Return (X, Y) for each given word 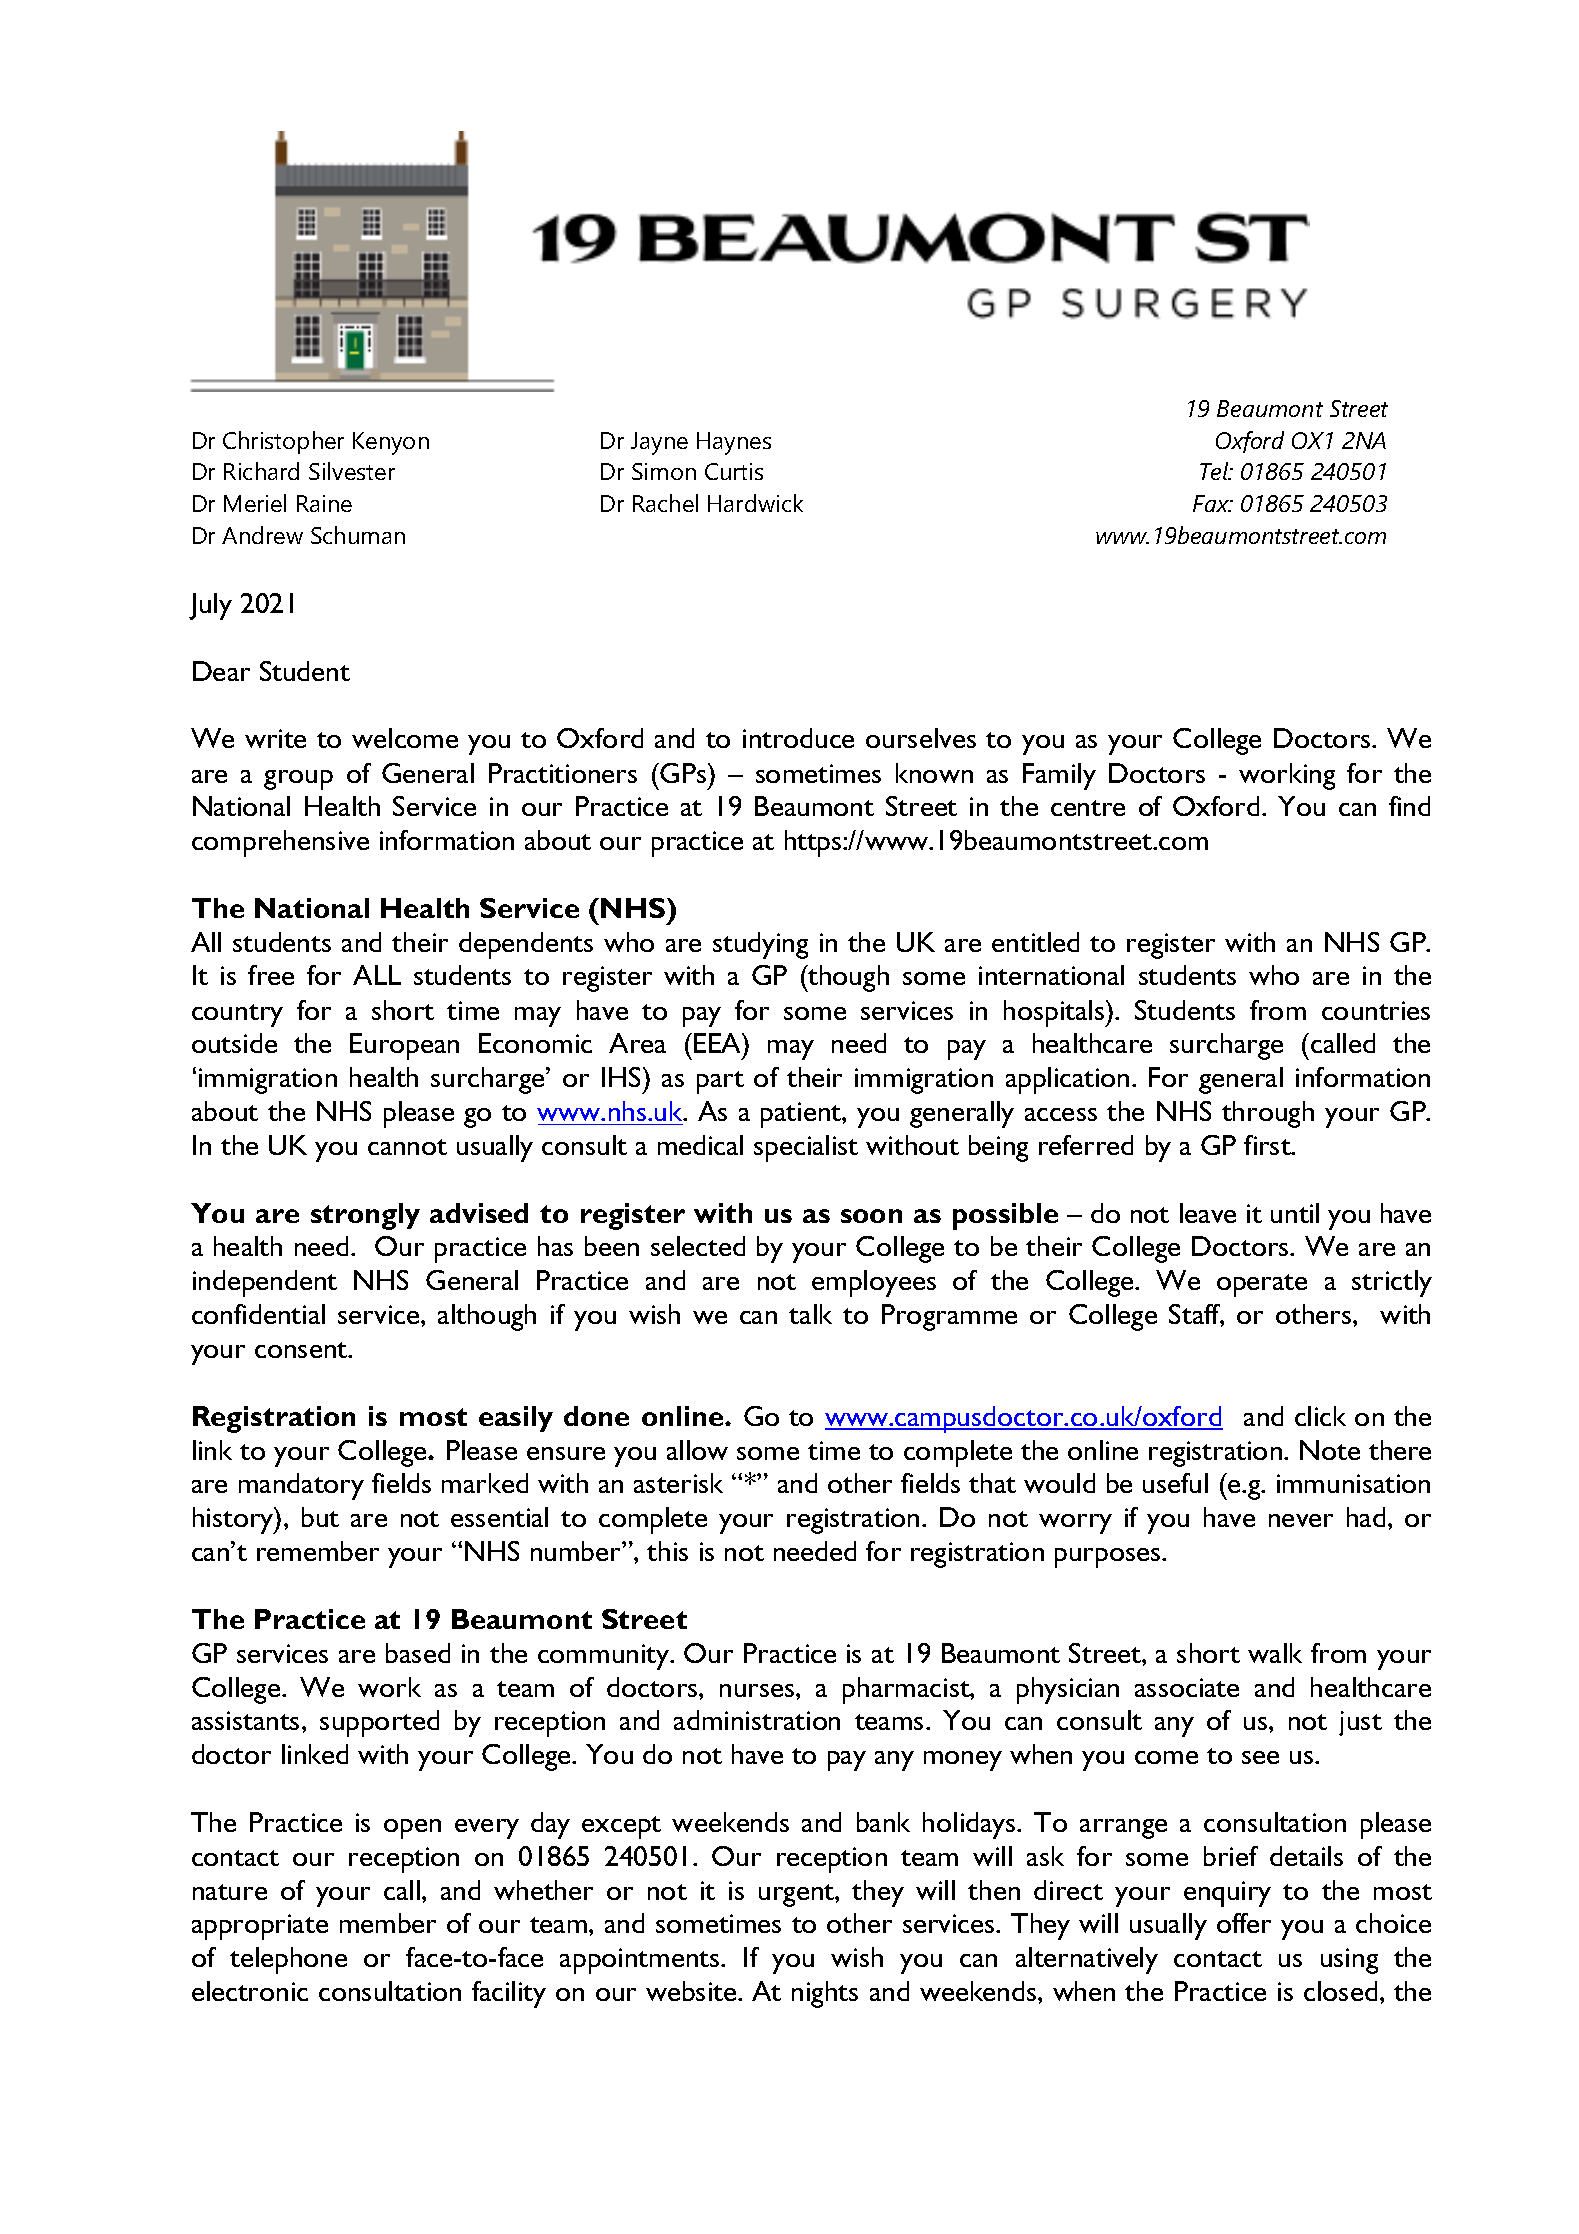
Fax (1212, 503)
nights (825, 1994)
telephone (288, 1960)
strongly (365, 1216)
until (1295, 1213)
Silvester (352, 471)
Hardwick (755, 503)
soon (871, 1216)
